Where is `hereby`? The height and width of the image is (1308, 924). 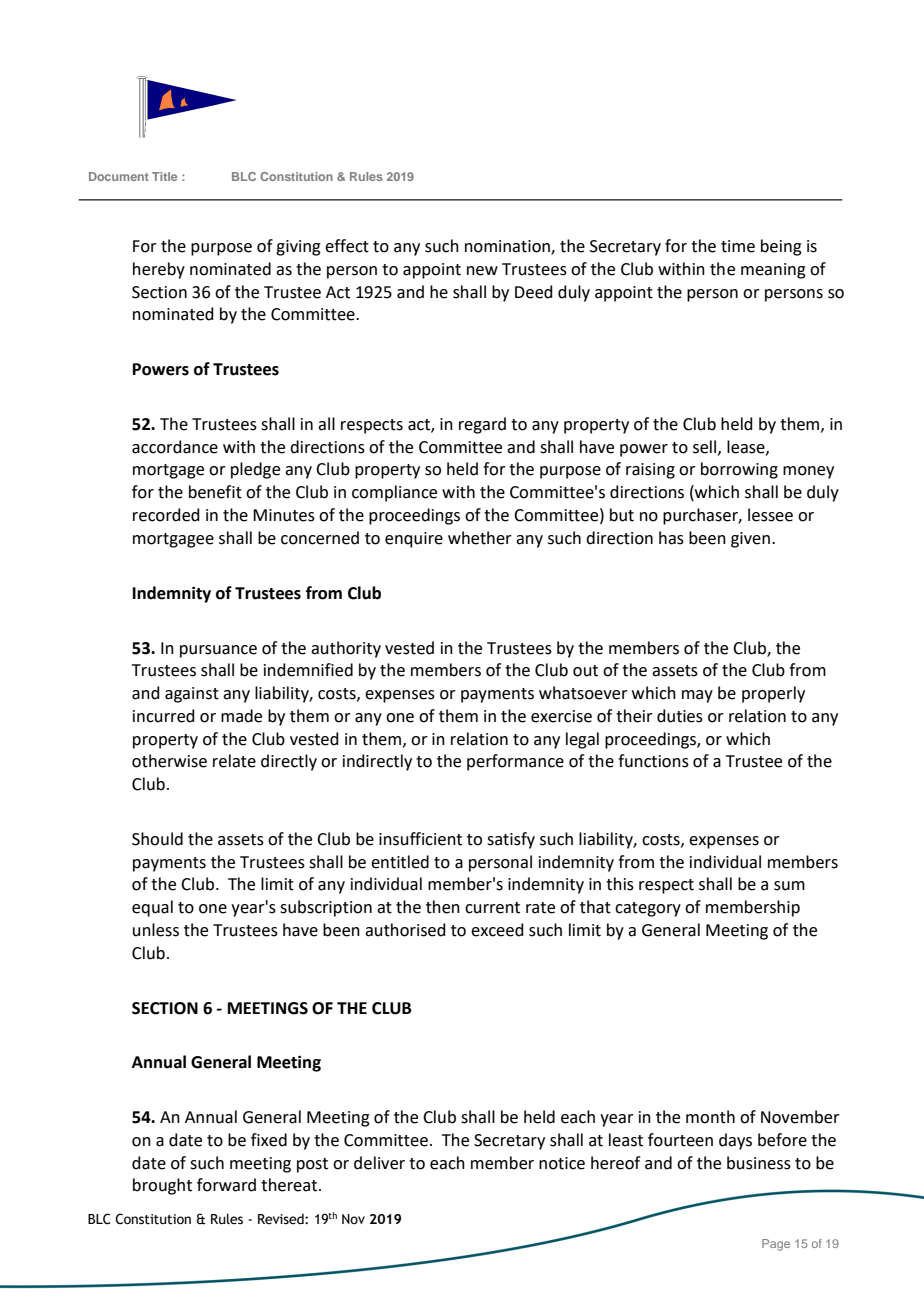 hereby is located at coordinates (159, 270).
